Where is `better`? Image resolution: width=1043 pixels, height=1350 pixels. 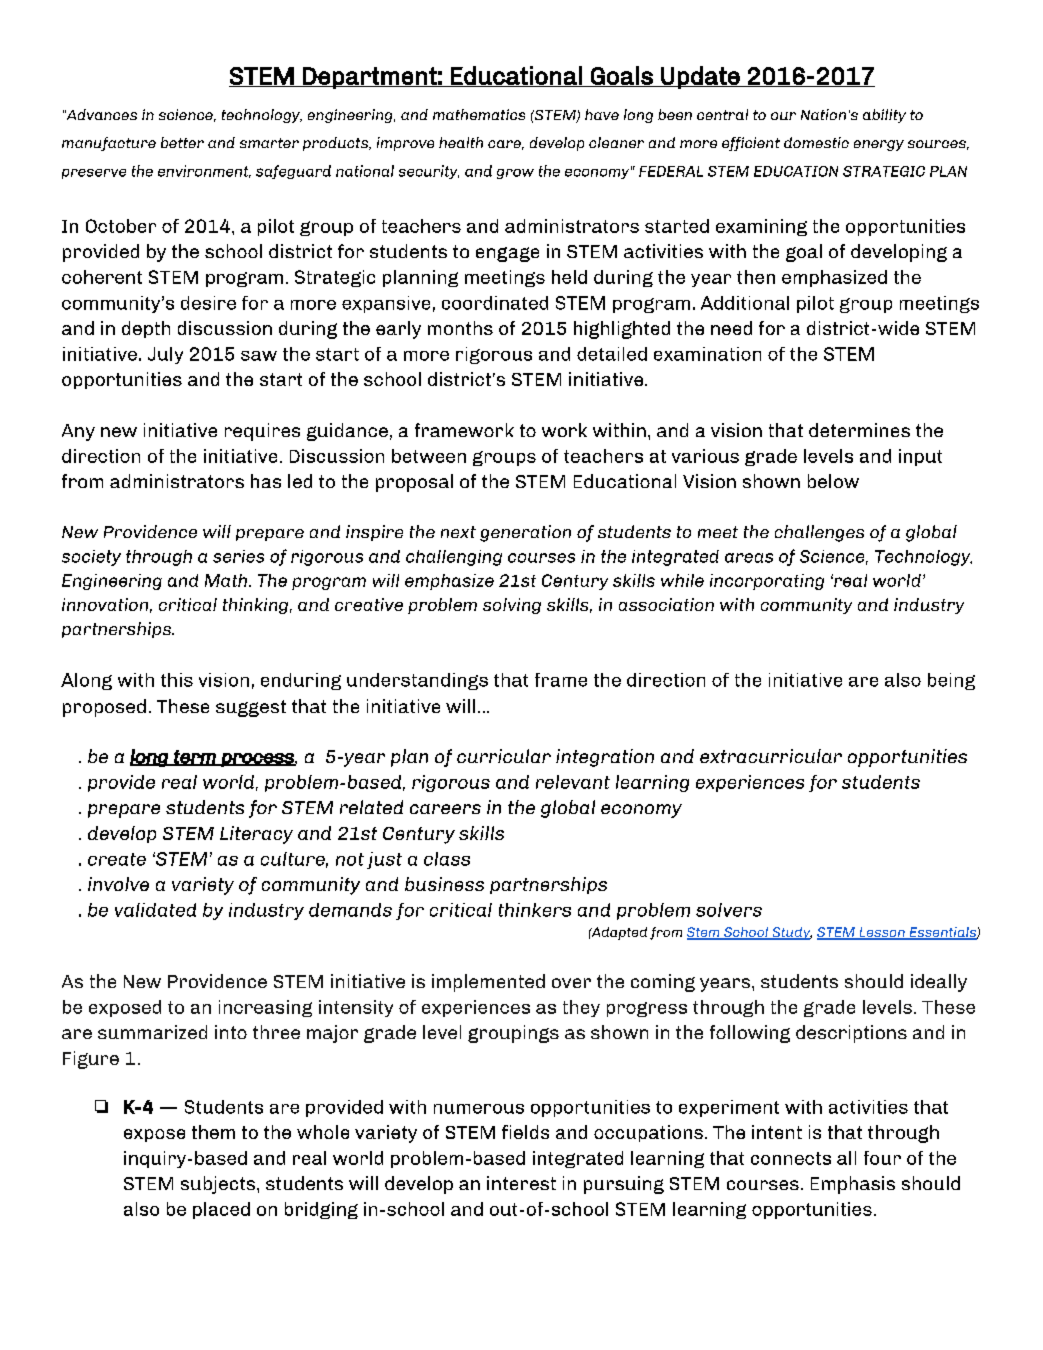 better is located at coordinates (182, 142).
